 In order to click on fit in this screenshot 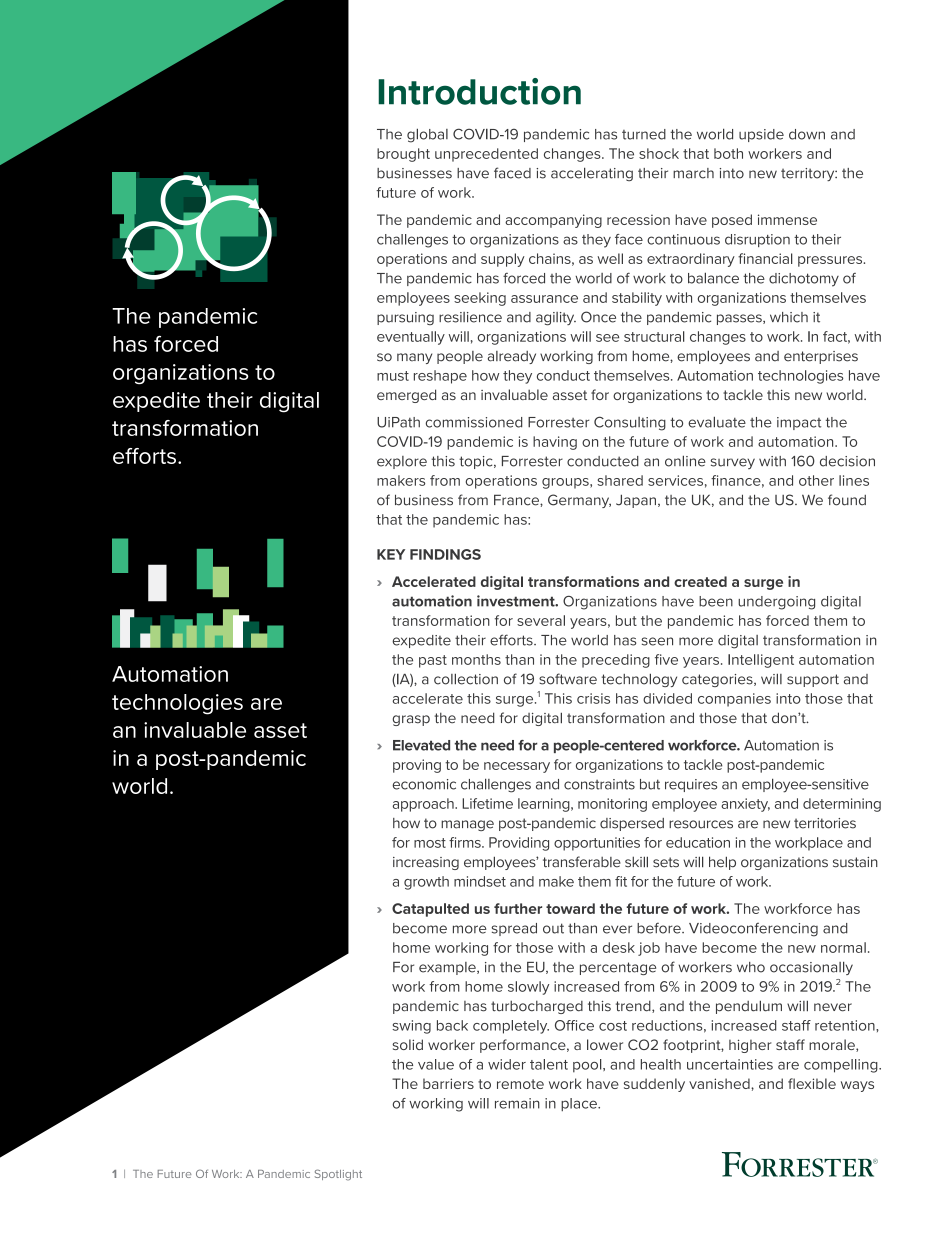, I will do `click(621, 881)`.
